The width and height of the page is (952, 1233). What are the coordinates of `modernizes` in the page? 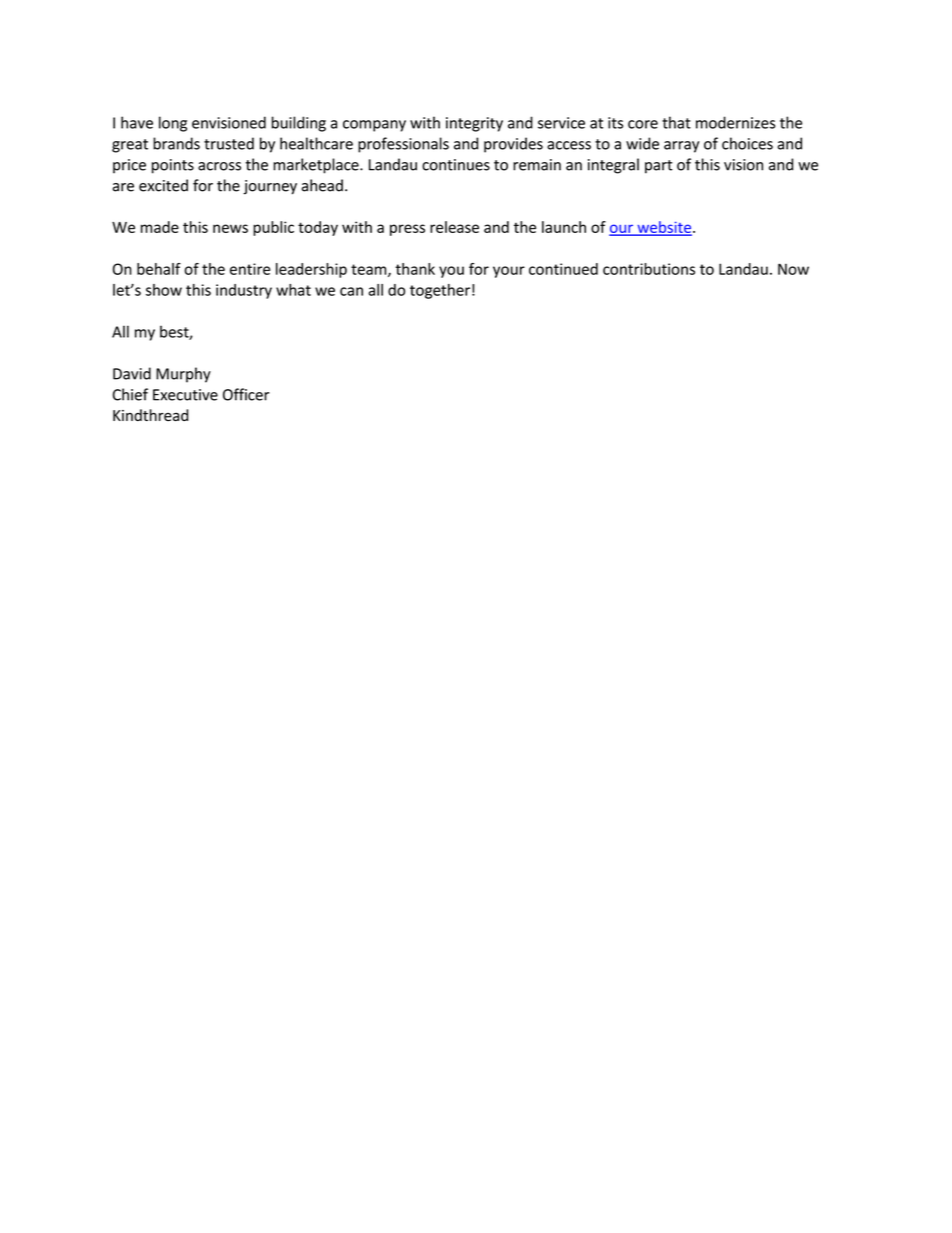 It's located at (735, 122).
